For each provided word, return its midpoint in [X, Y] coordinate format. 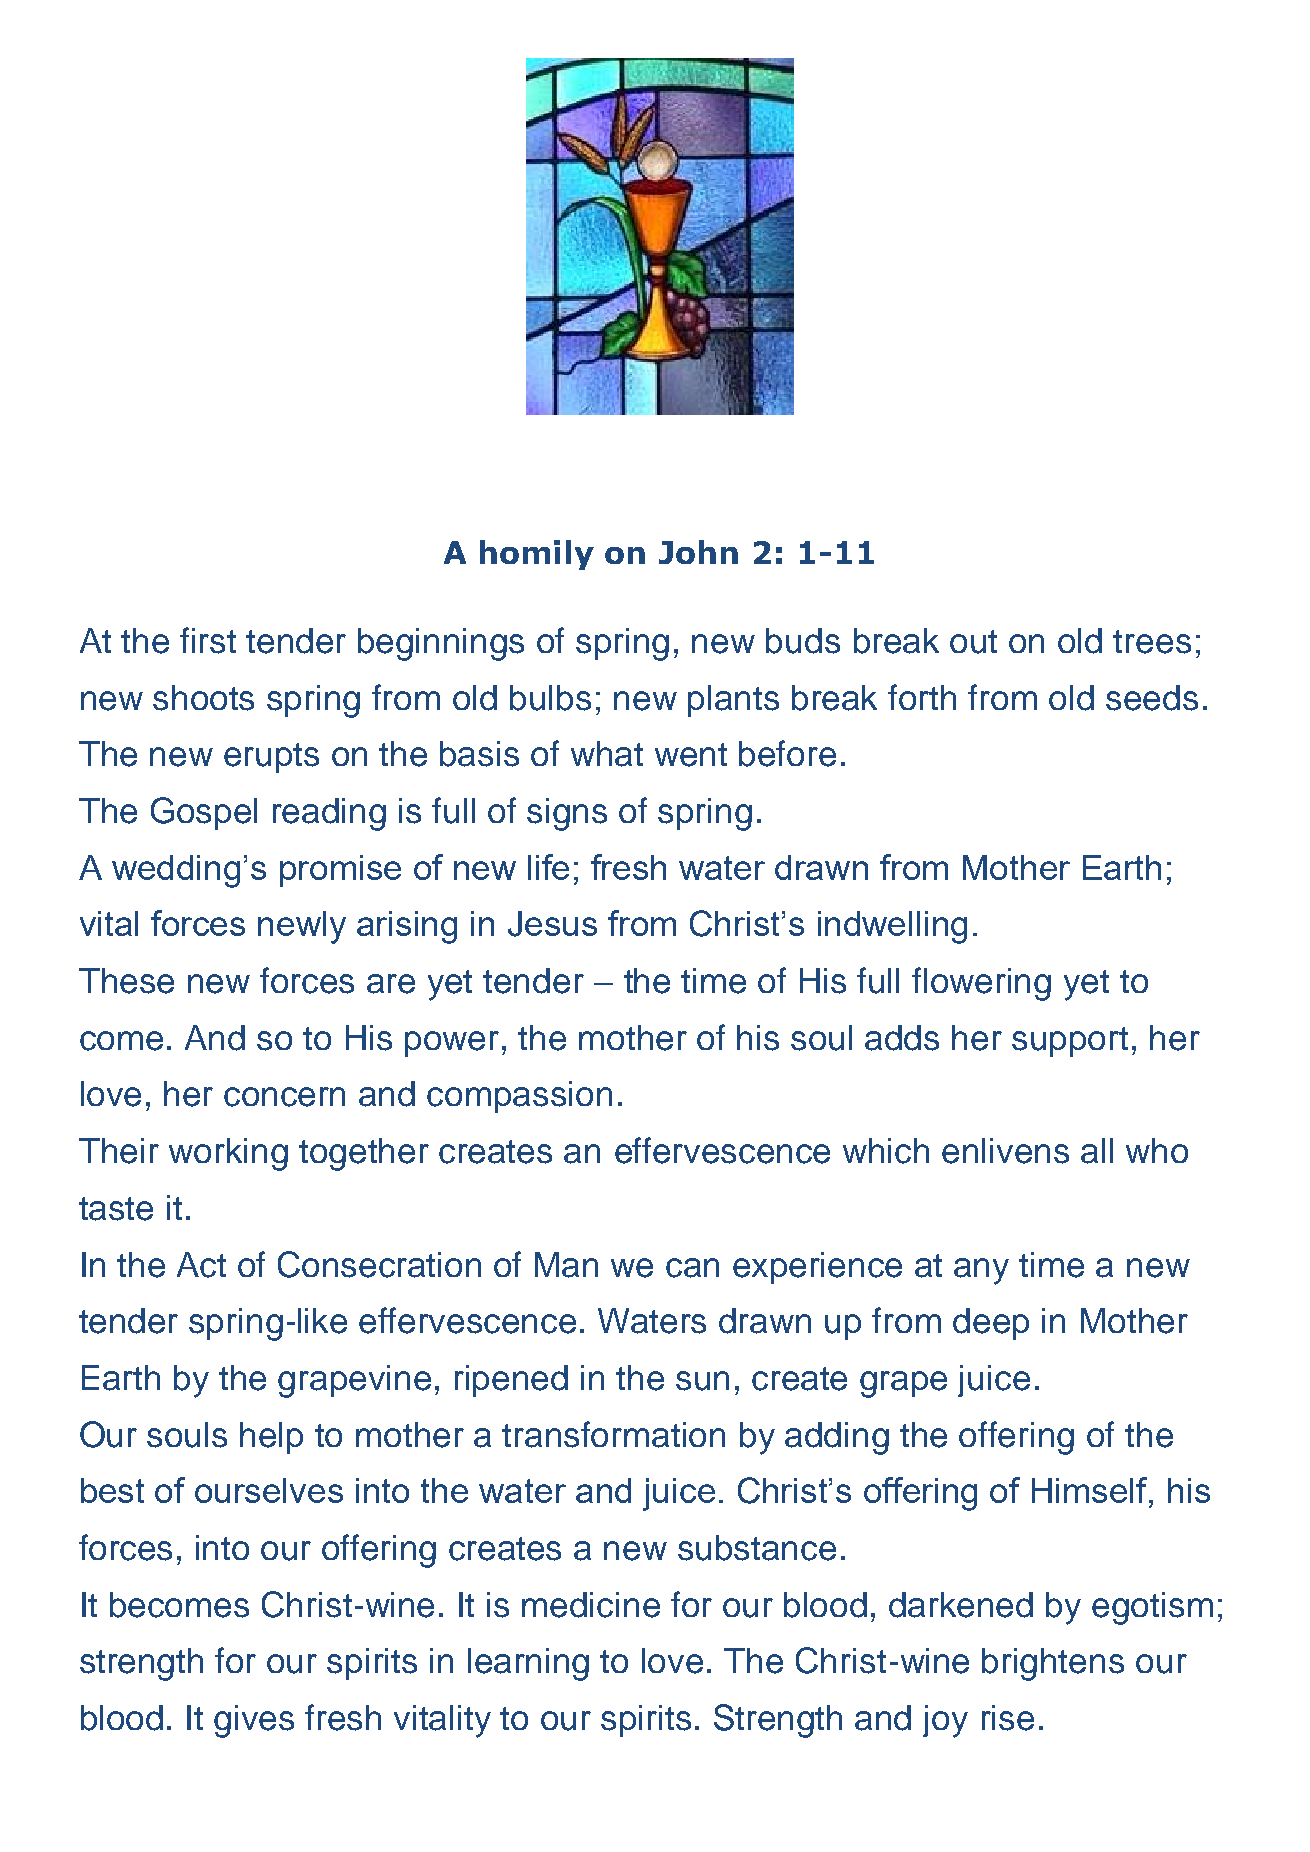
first [208, 640]
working [228, 1154]
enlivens [1005, 1151]
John [698, 552]
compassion [519, 1097]
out [973, 642]
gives [254, 1721]
